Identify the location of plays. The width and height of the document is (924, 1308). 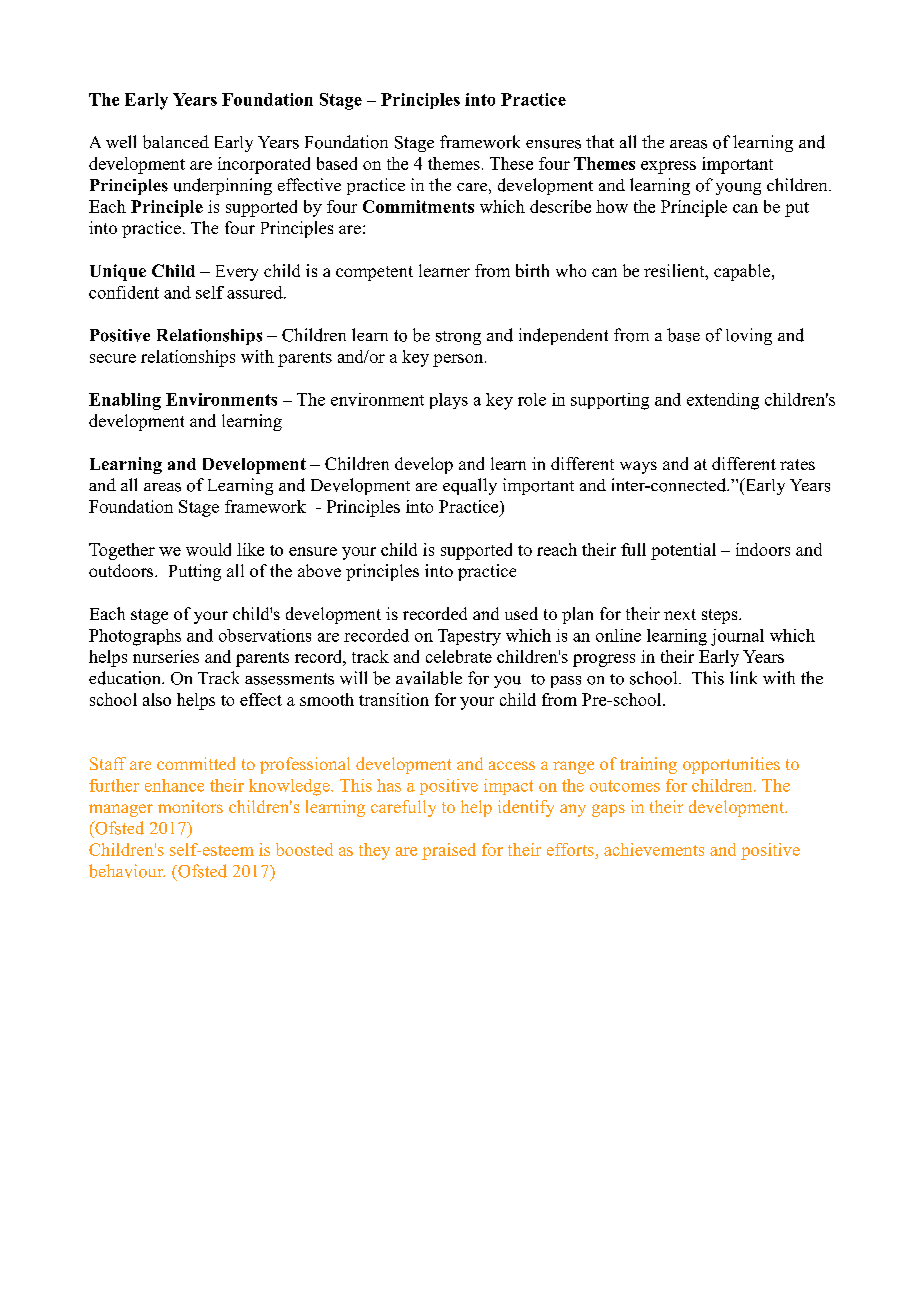
(449, 401).
